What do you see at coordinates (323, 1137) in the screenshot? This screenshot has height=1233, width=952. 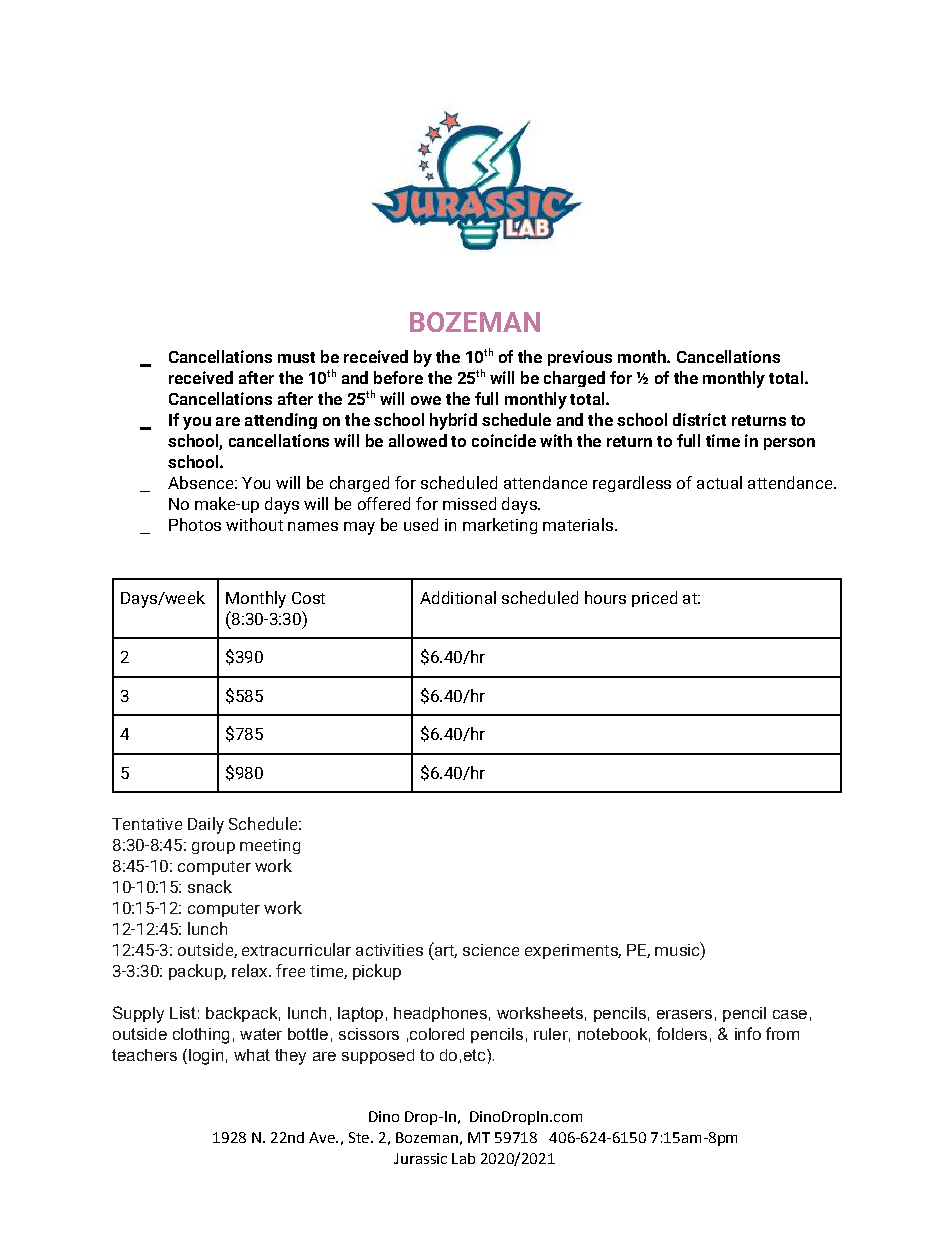 I see `Ave` at bounding box center [323, 1137].
